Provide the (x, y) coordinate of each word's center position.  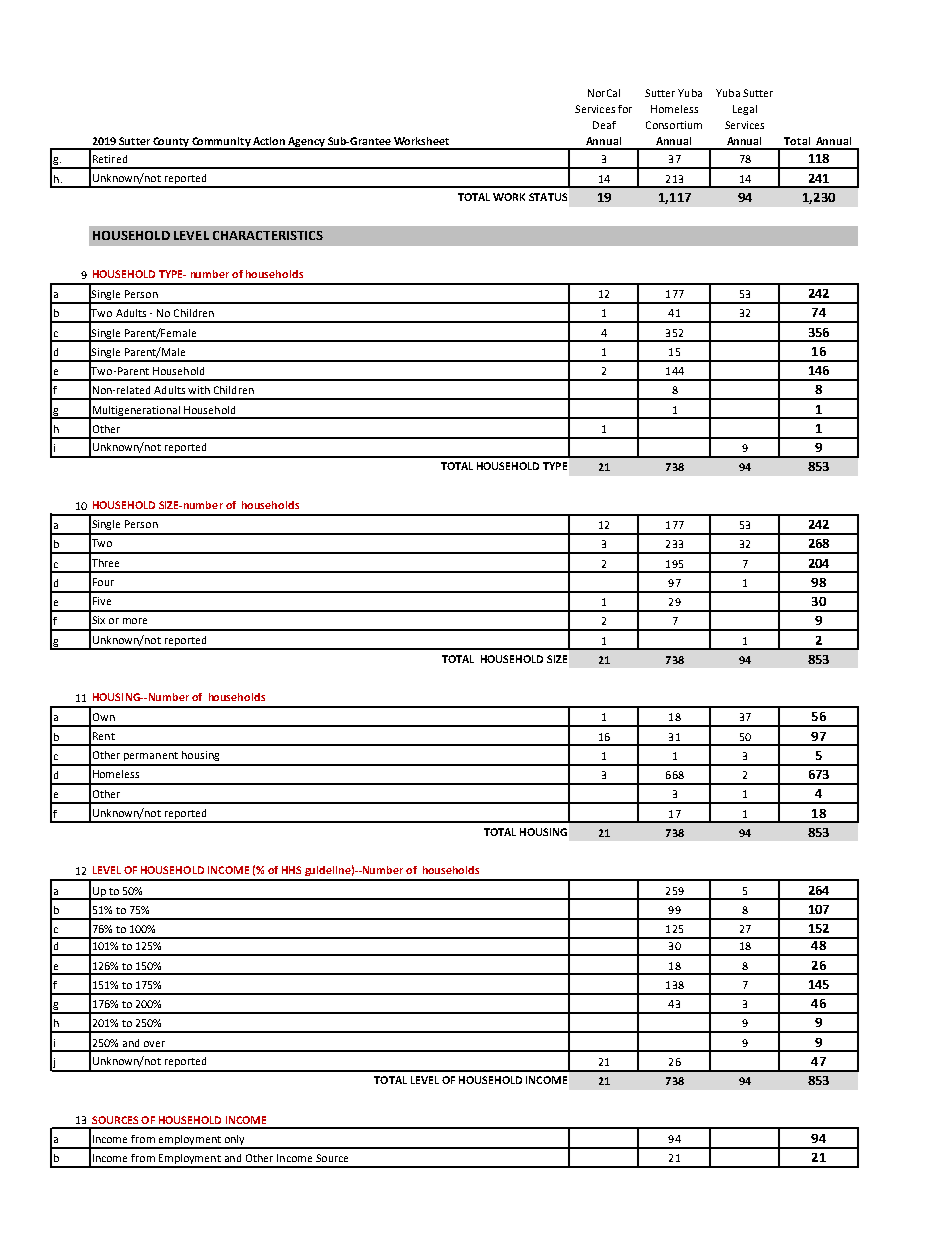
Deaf (604, 125)
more (135, 621)
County (171, 143)
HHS (291, 870)
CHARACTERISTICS (268, 235)
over (154, 1044)
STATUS (548, 197)
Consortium (674, 125)
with (199, 390)
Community (221, 143)
